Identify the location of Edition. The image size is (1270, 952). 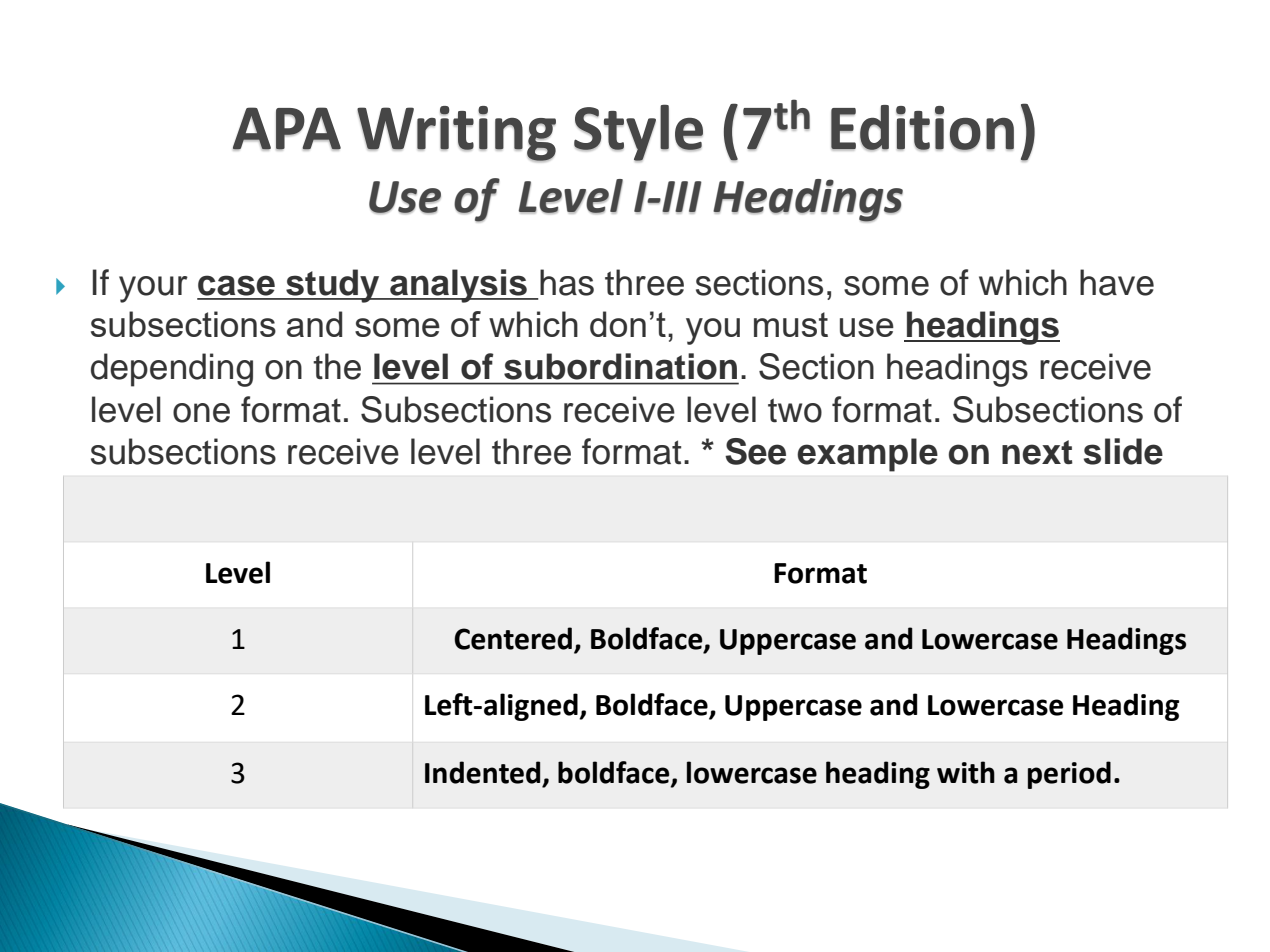
(922, 128).
